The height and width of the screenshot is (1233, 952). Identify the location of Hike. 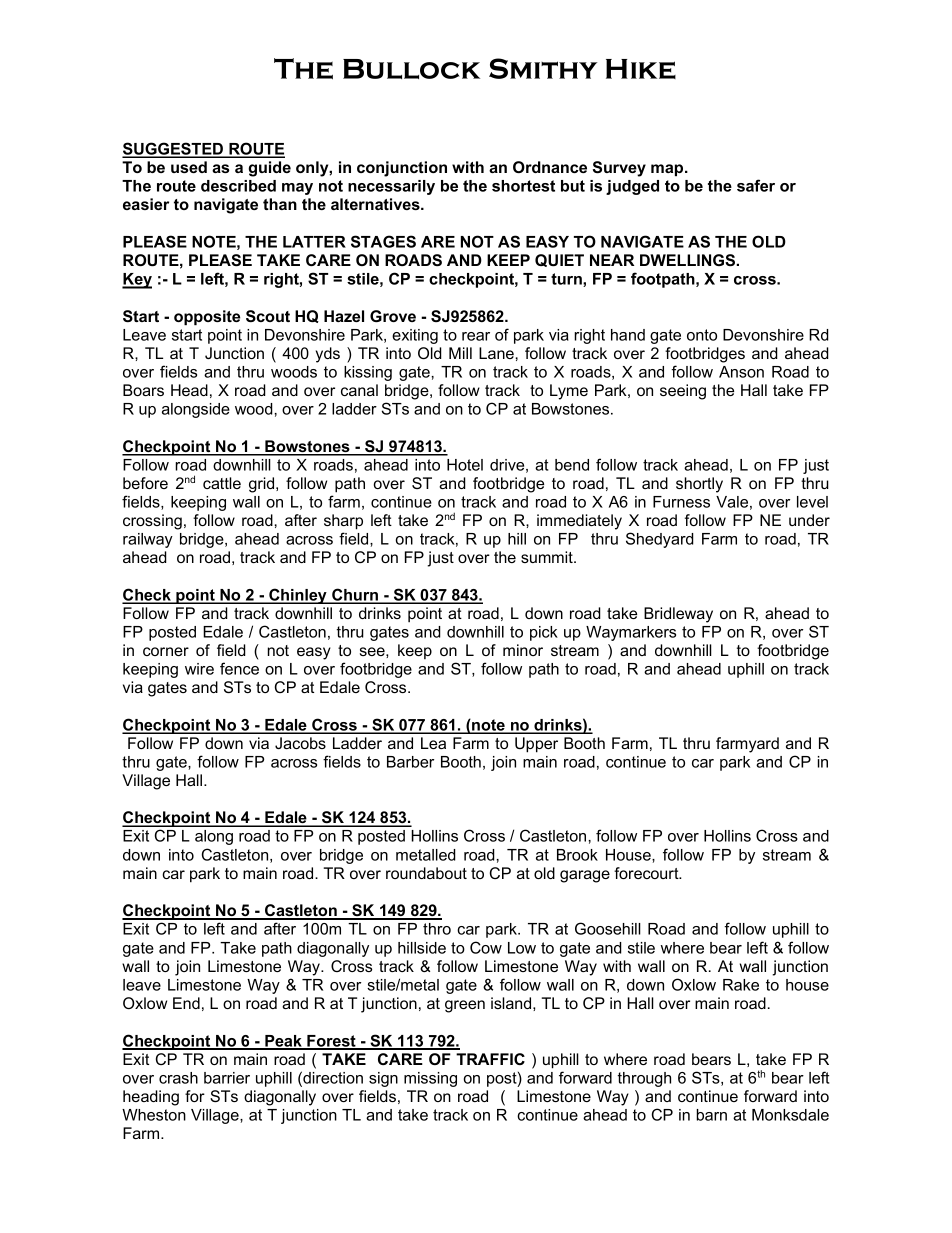
(641, 69).
